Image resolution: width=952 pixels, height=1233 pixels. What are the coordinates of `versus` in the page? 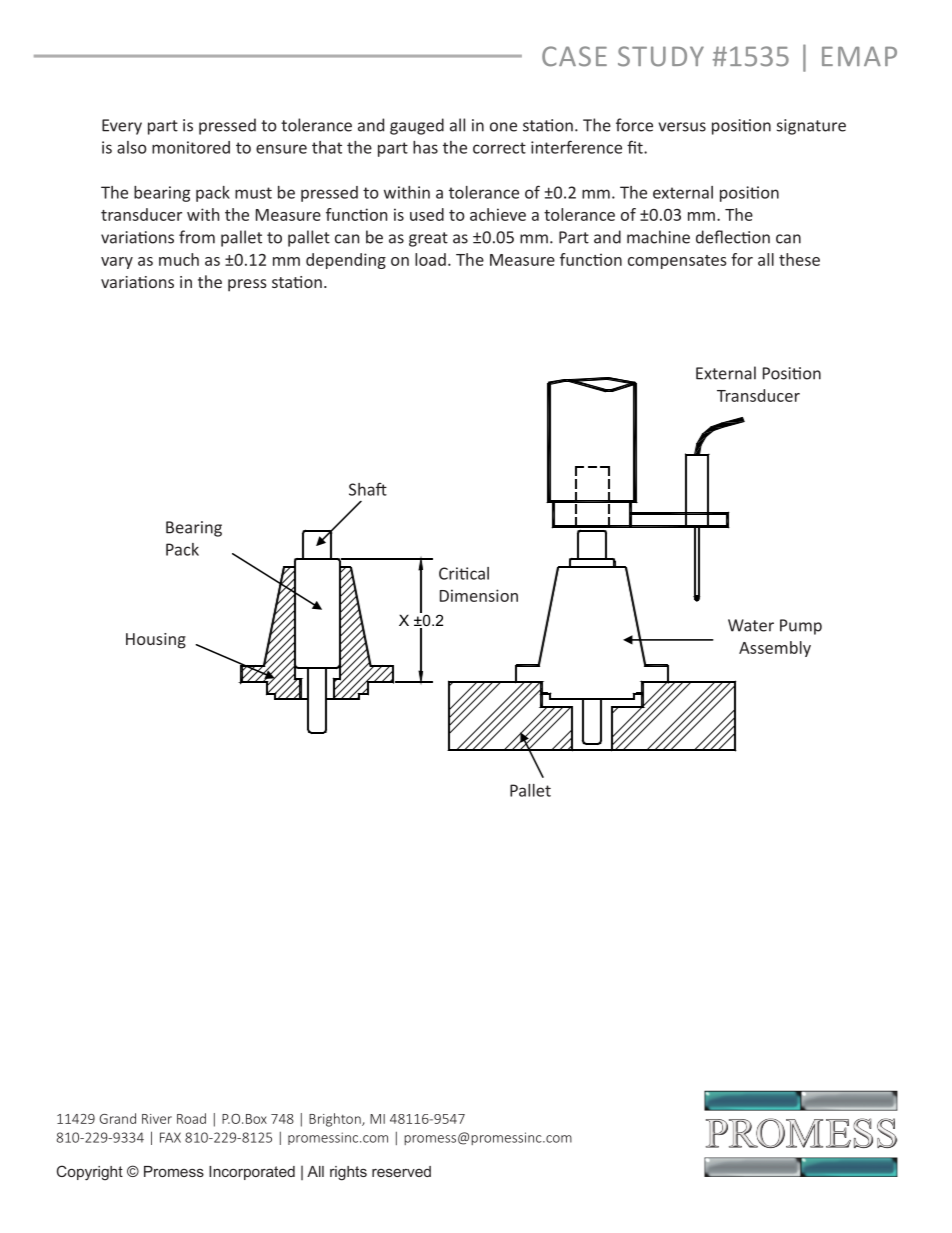 It's located at (682, 127).
